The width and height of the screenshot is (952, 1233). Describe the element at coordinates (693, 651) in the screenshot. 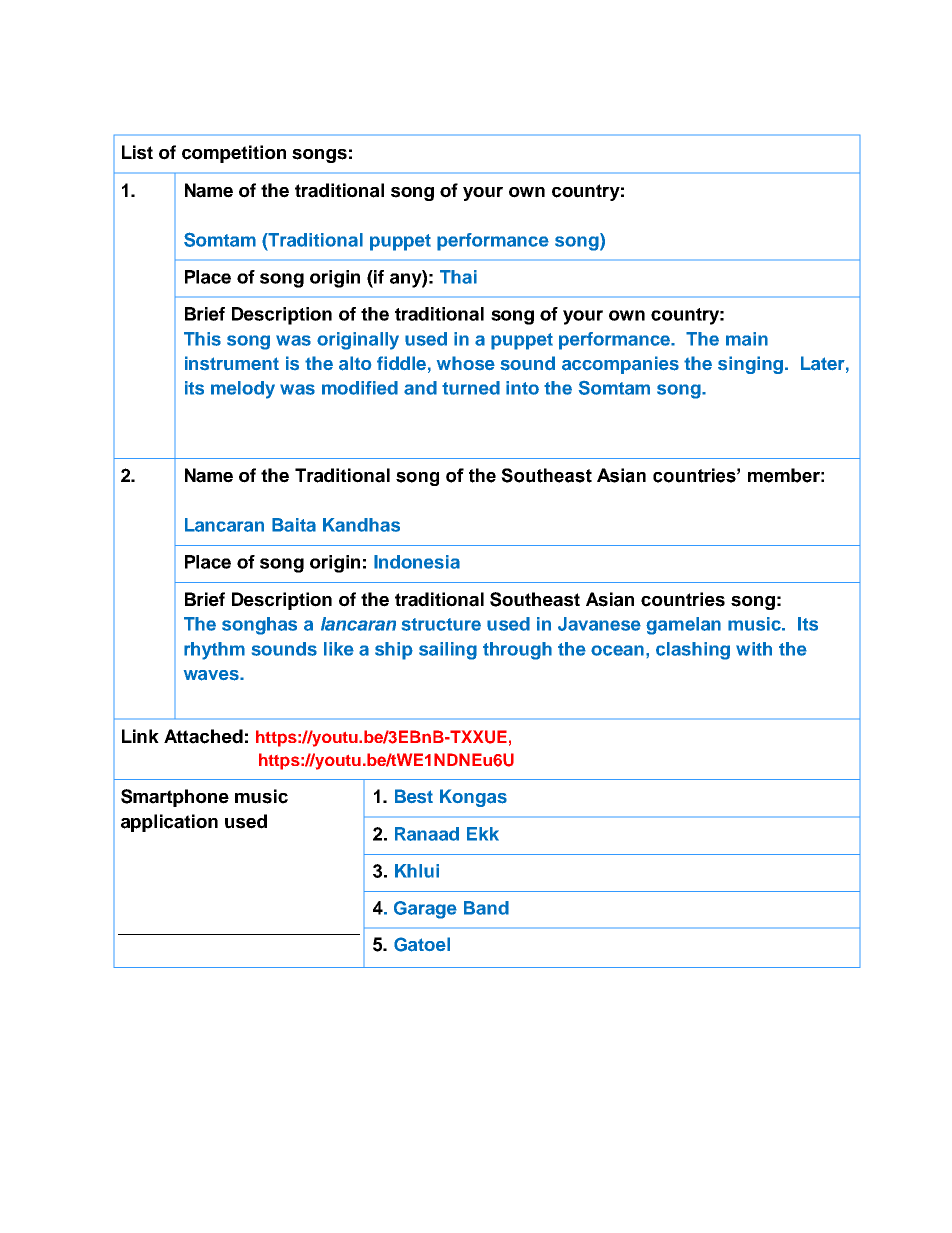

I see `clashing` at that location.
